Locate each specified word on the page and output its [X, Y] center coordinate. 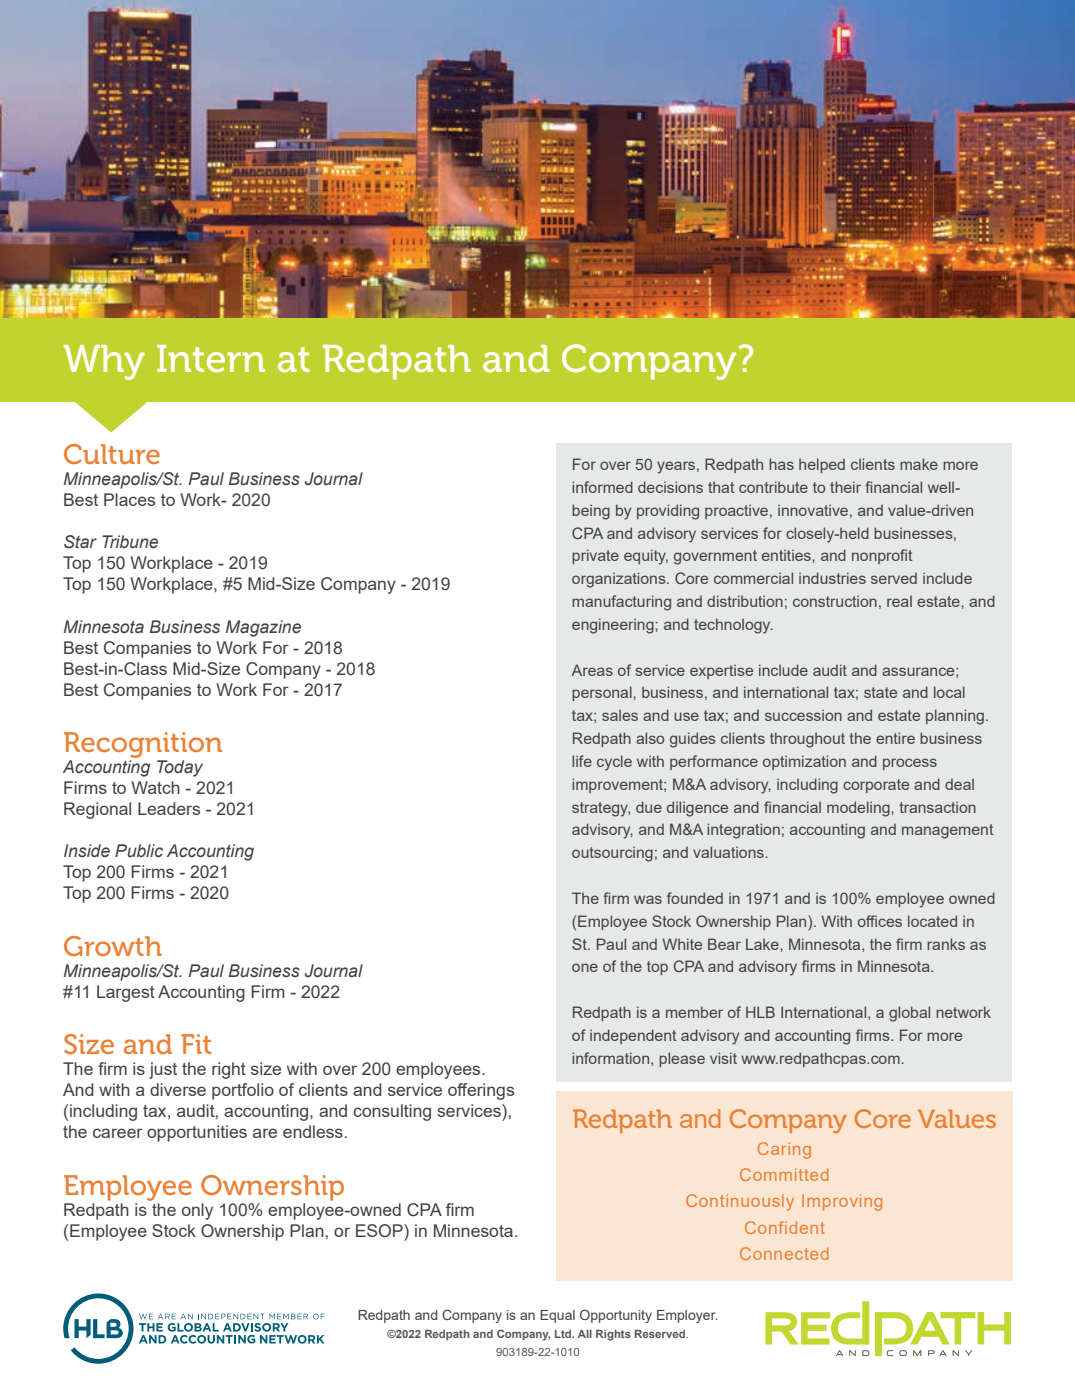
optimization [804, 762]
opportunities [197, 1133]
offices [880, 921]
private [595, 556]
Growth [113, 946]
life [582, 761]
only [197, 1211]
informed [602, 487]
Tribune [130, 542]
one [585, 967]
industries [832, 578]
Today [180, 768]
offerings [481, 1091]
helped [822, 465]
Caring [784, 1150]
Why [104, 362]
